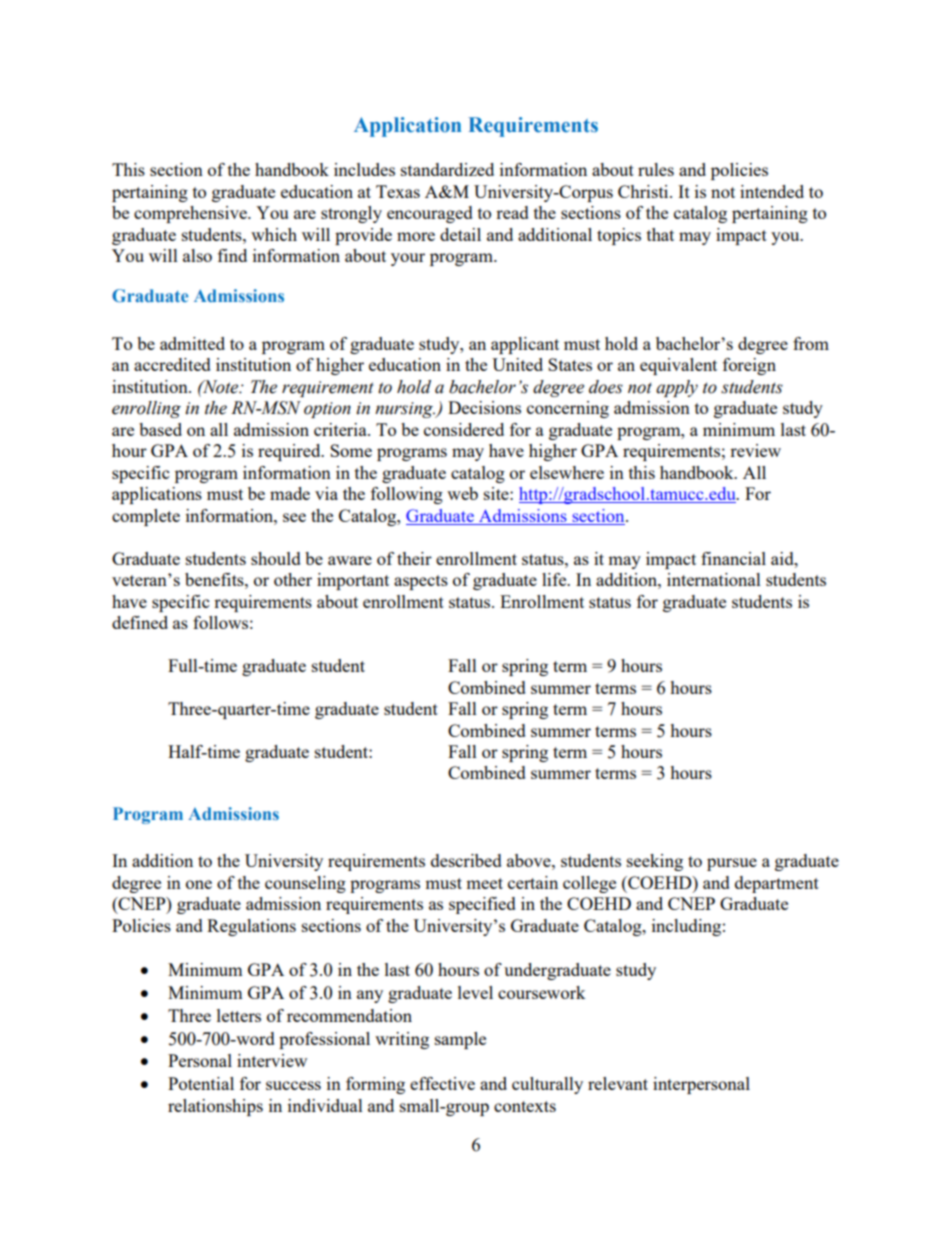 Image resolution: width=952 pixels, height=1233 pixels. I want to click on Potential, so click(201, 1083).
